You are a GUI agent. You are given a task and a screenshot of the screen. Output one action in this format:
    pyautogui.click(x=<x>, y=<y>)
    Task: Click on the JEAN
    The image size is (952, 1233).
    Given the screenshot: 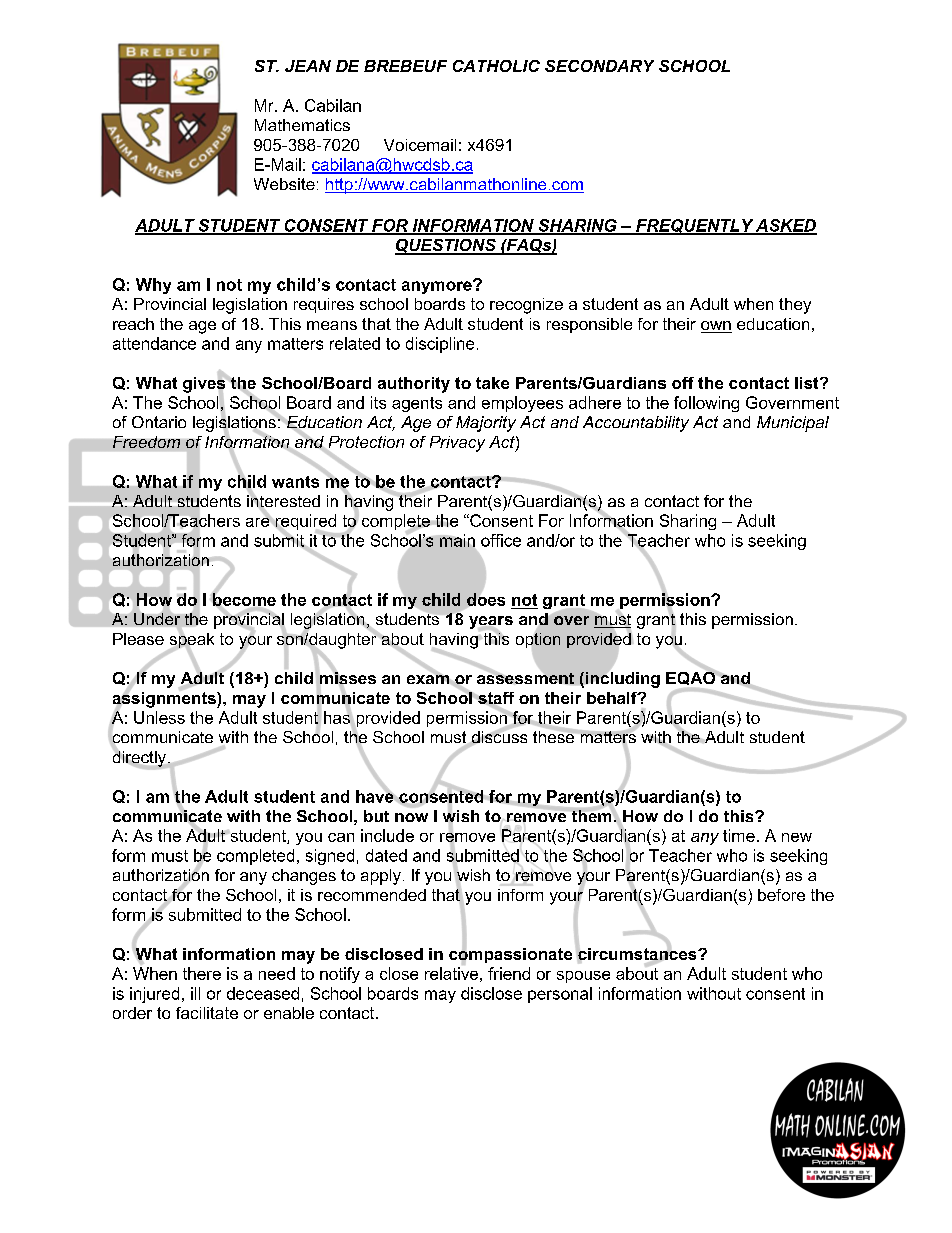 What is the action you would take?
    pyautogui.click(x=308, y=66)
